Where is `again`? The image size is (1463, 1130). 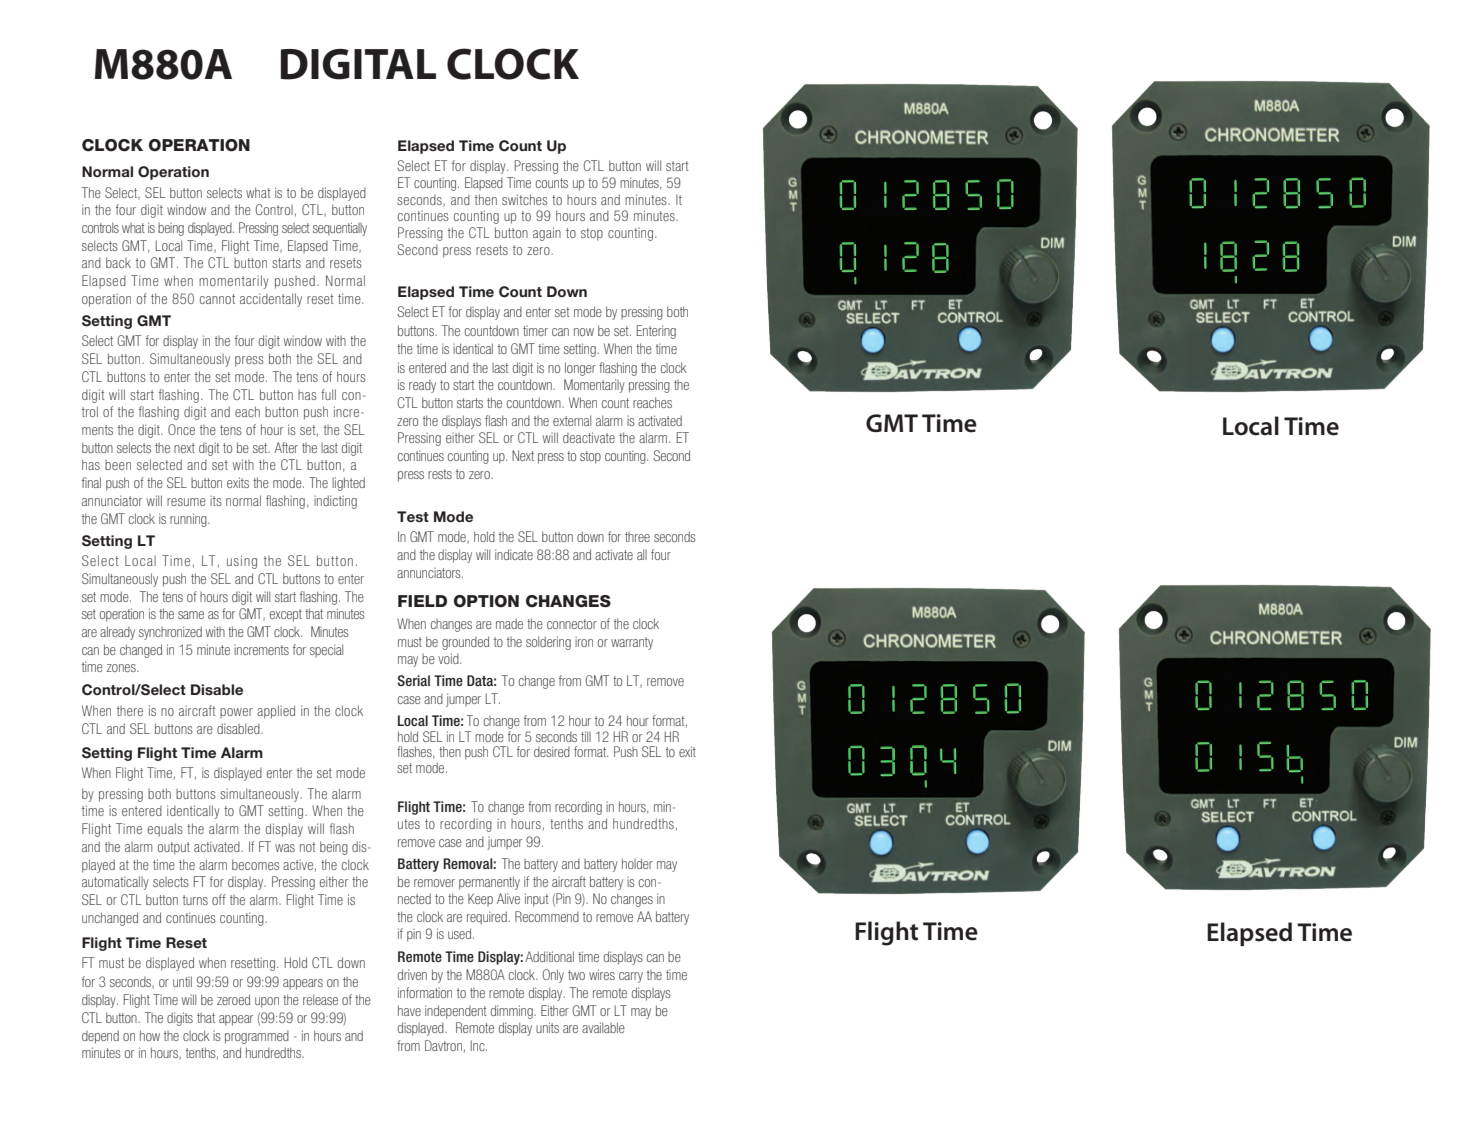
again is located at coordinates (547, 234).
